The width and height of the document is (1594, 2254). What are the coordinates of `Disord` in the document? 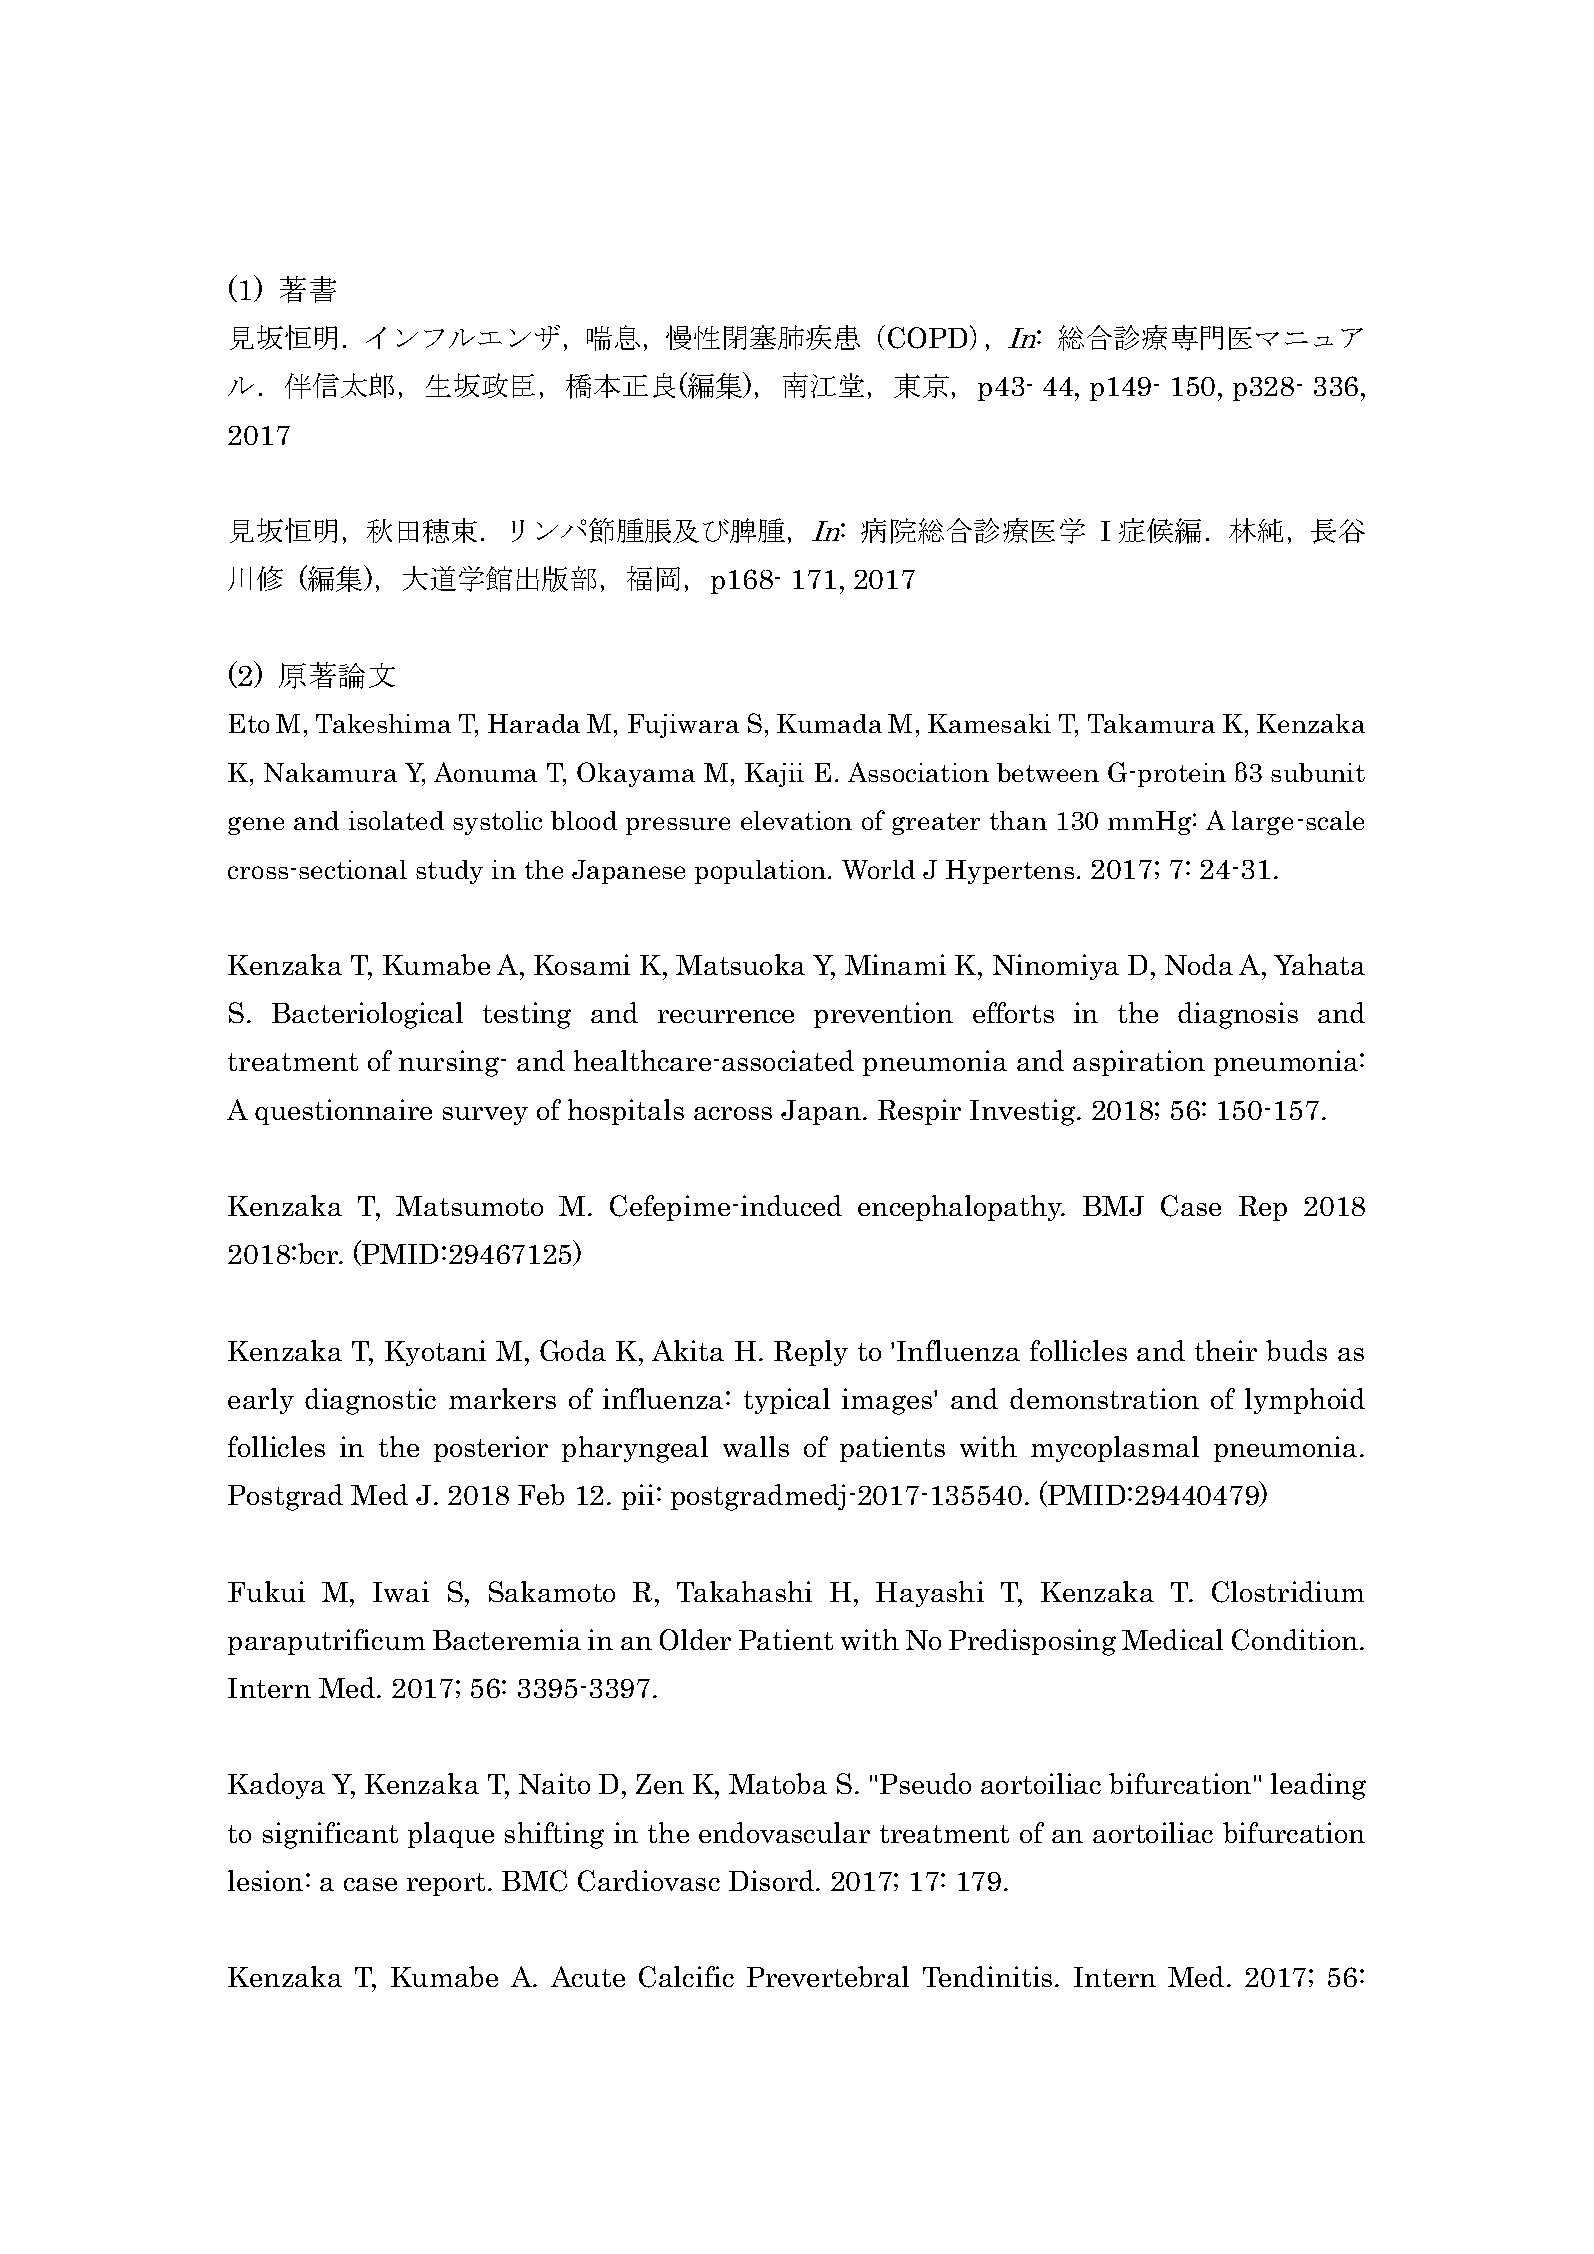 It's located at (773, 1880).
